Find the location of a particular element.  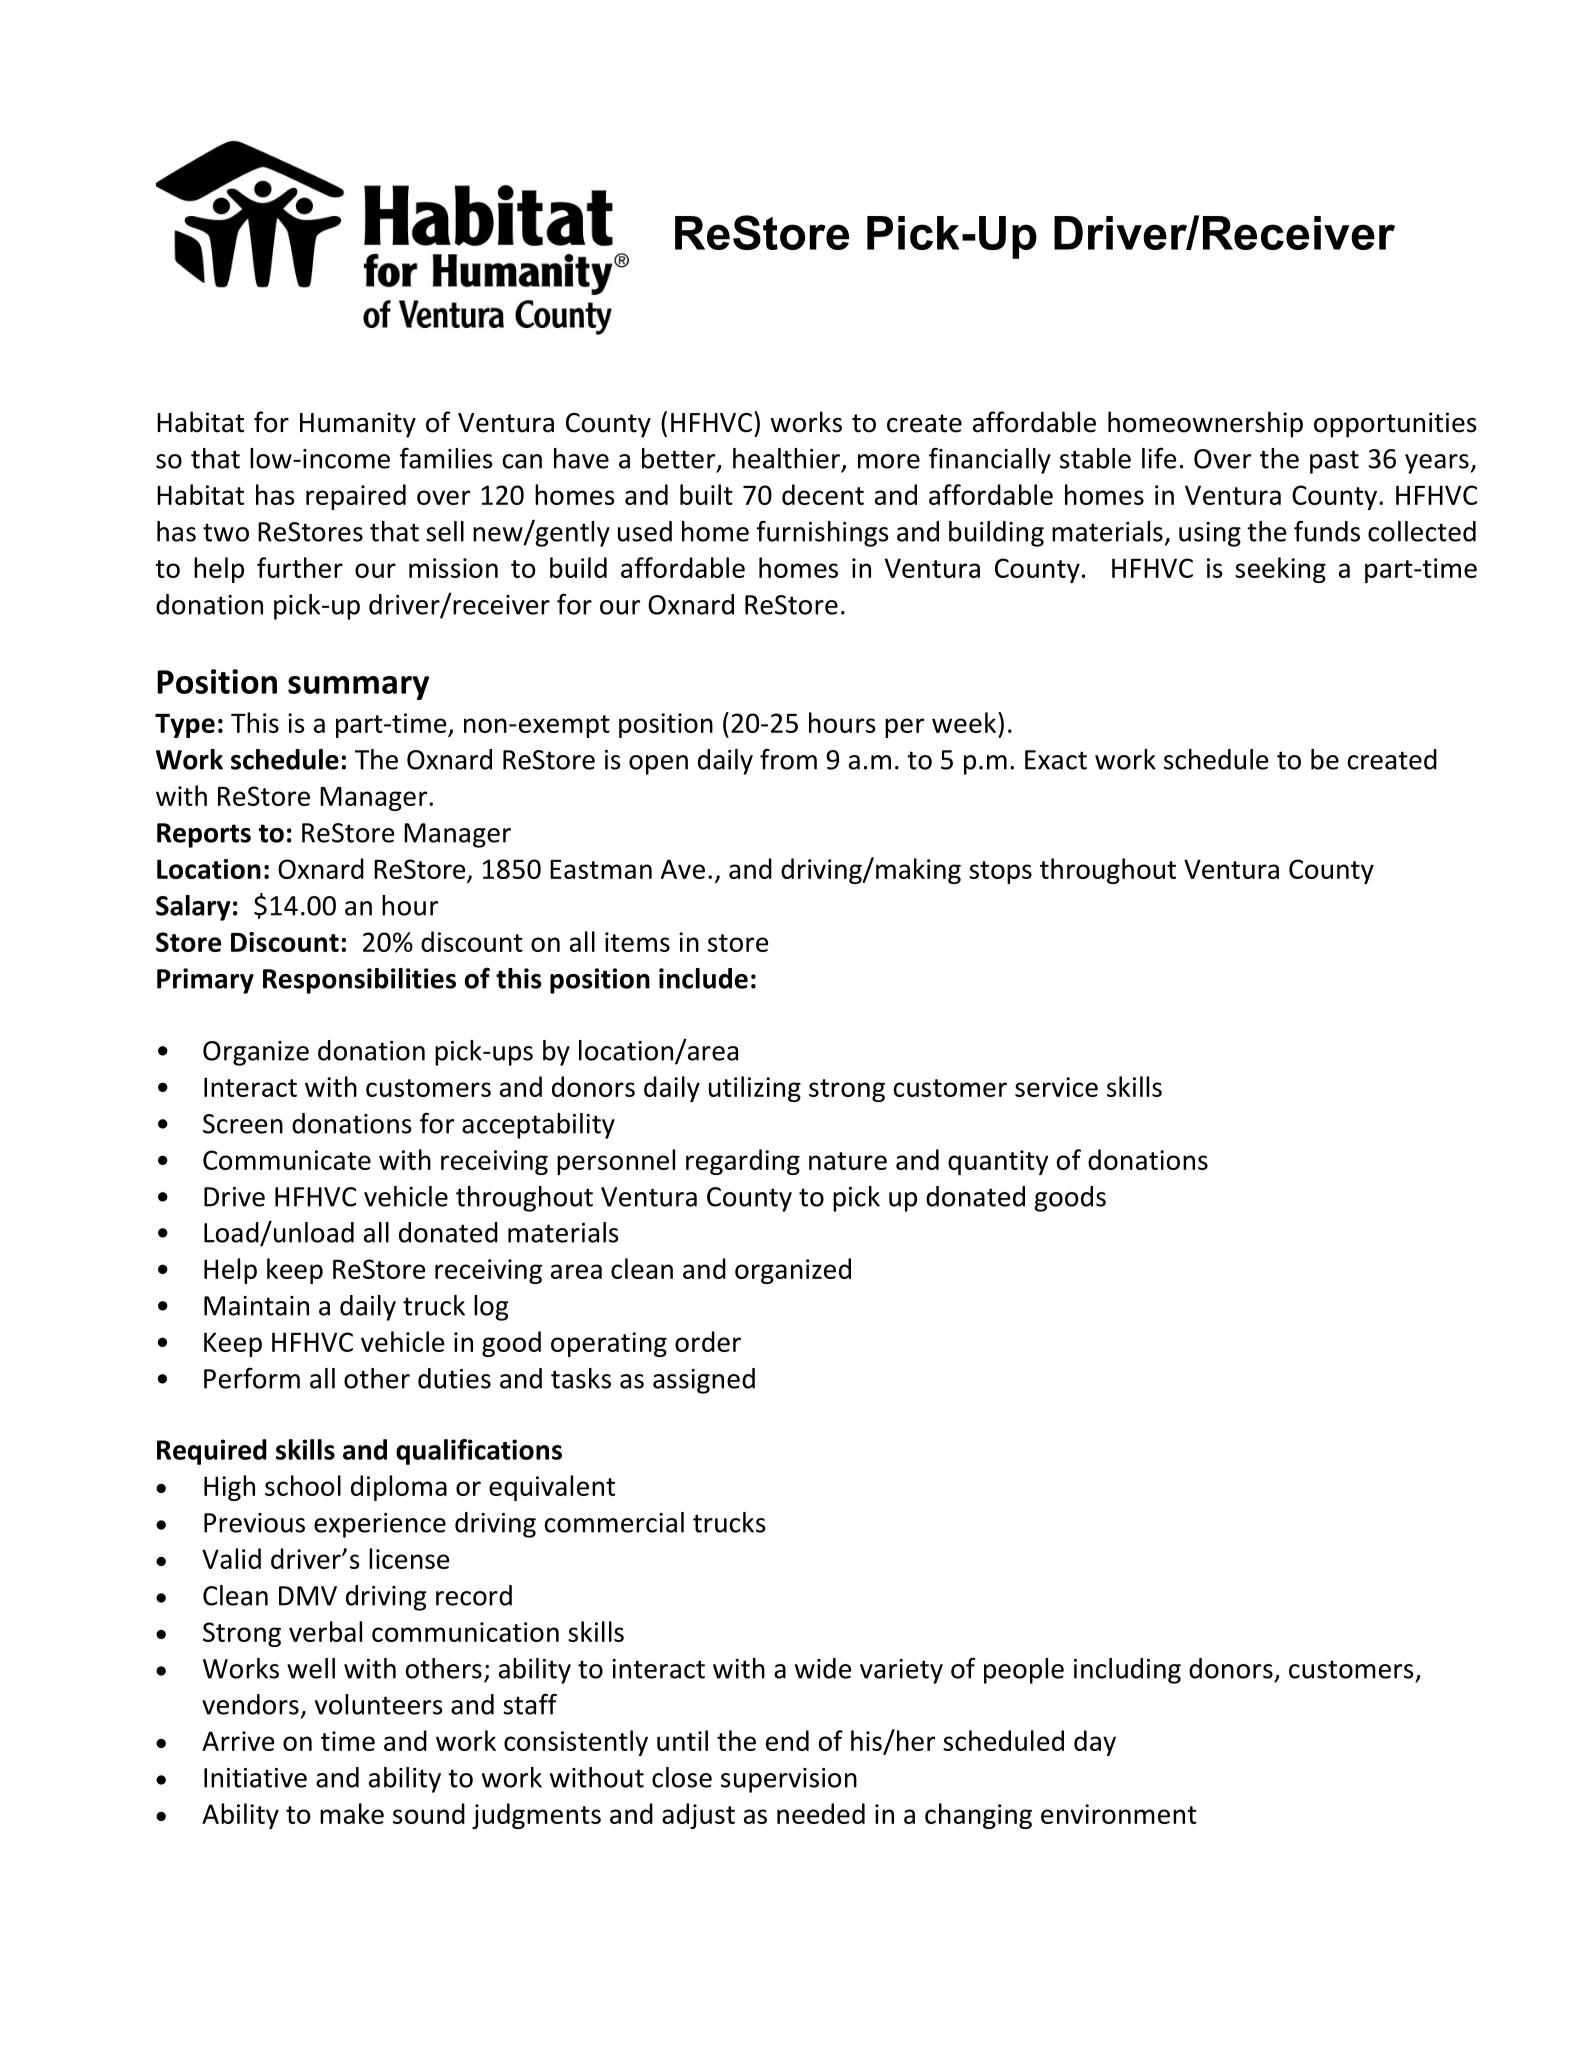

stops is located at coordinates (1000, 872).
